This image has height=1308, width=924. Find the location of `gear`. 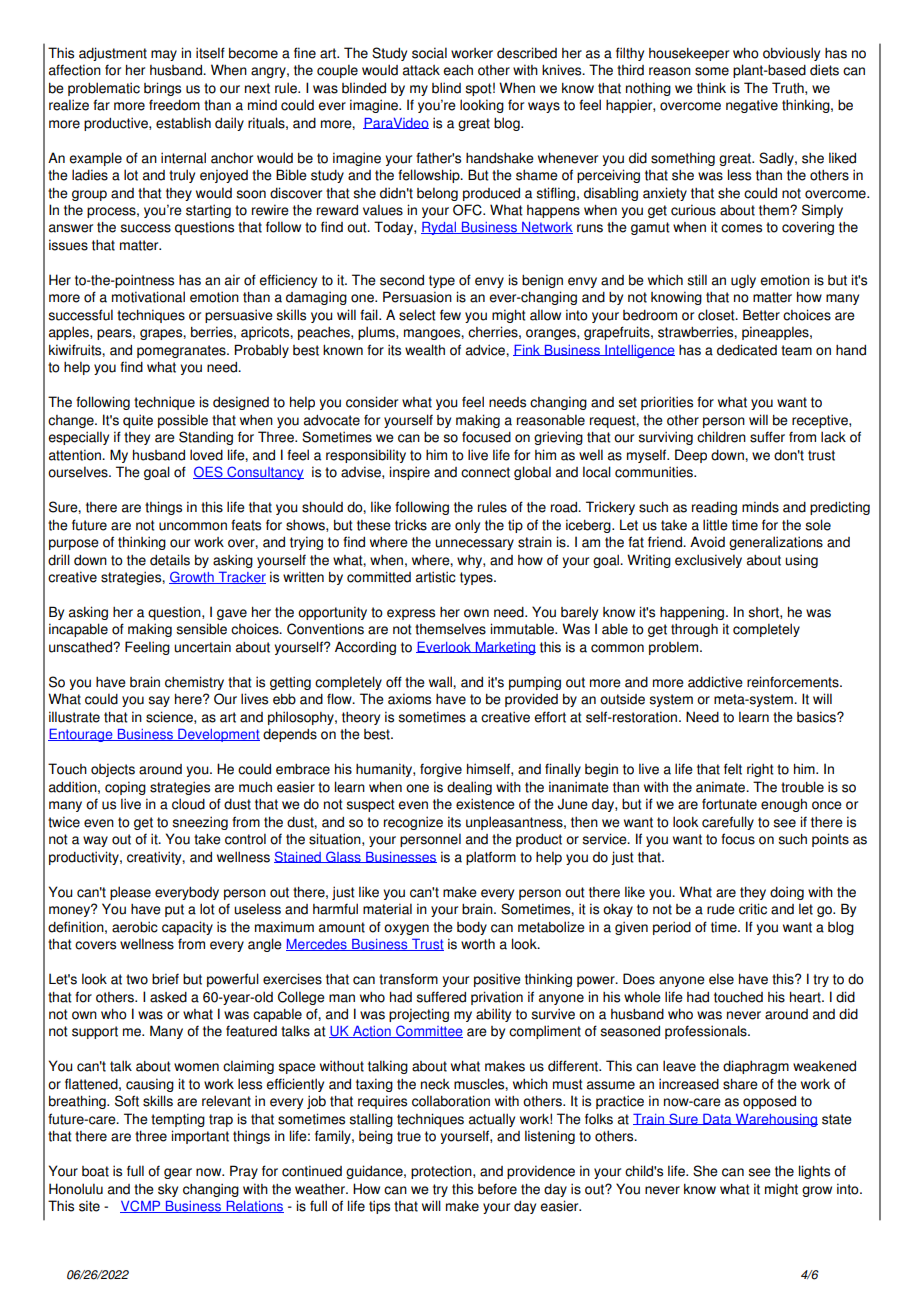

gear is located at coordinates (178, 1173).
